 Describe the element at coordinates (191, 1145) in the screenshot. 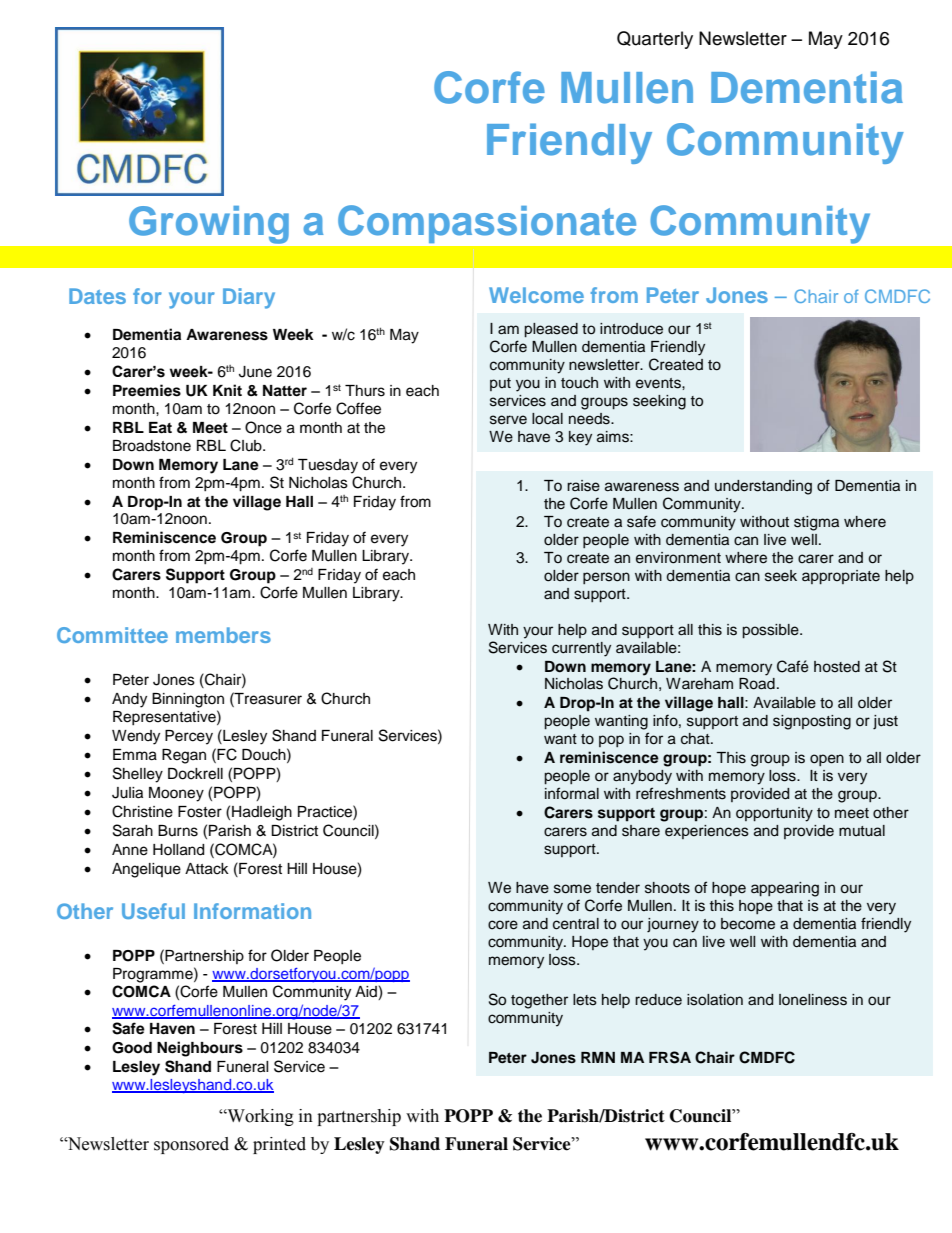

I see `sponsored` at that location.
